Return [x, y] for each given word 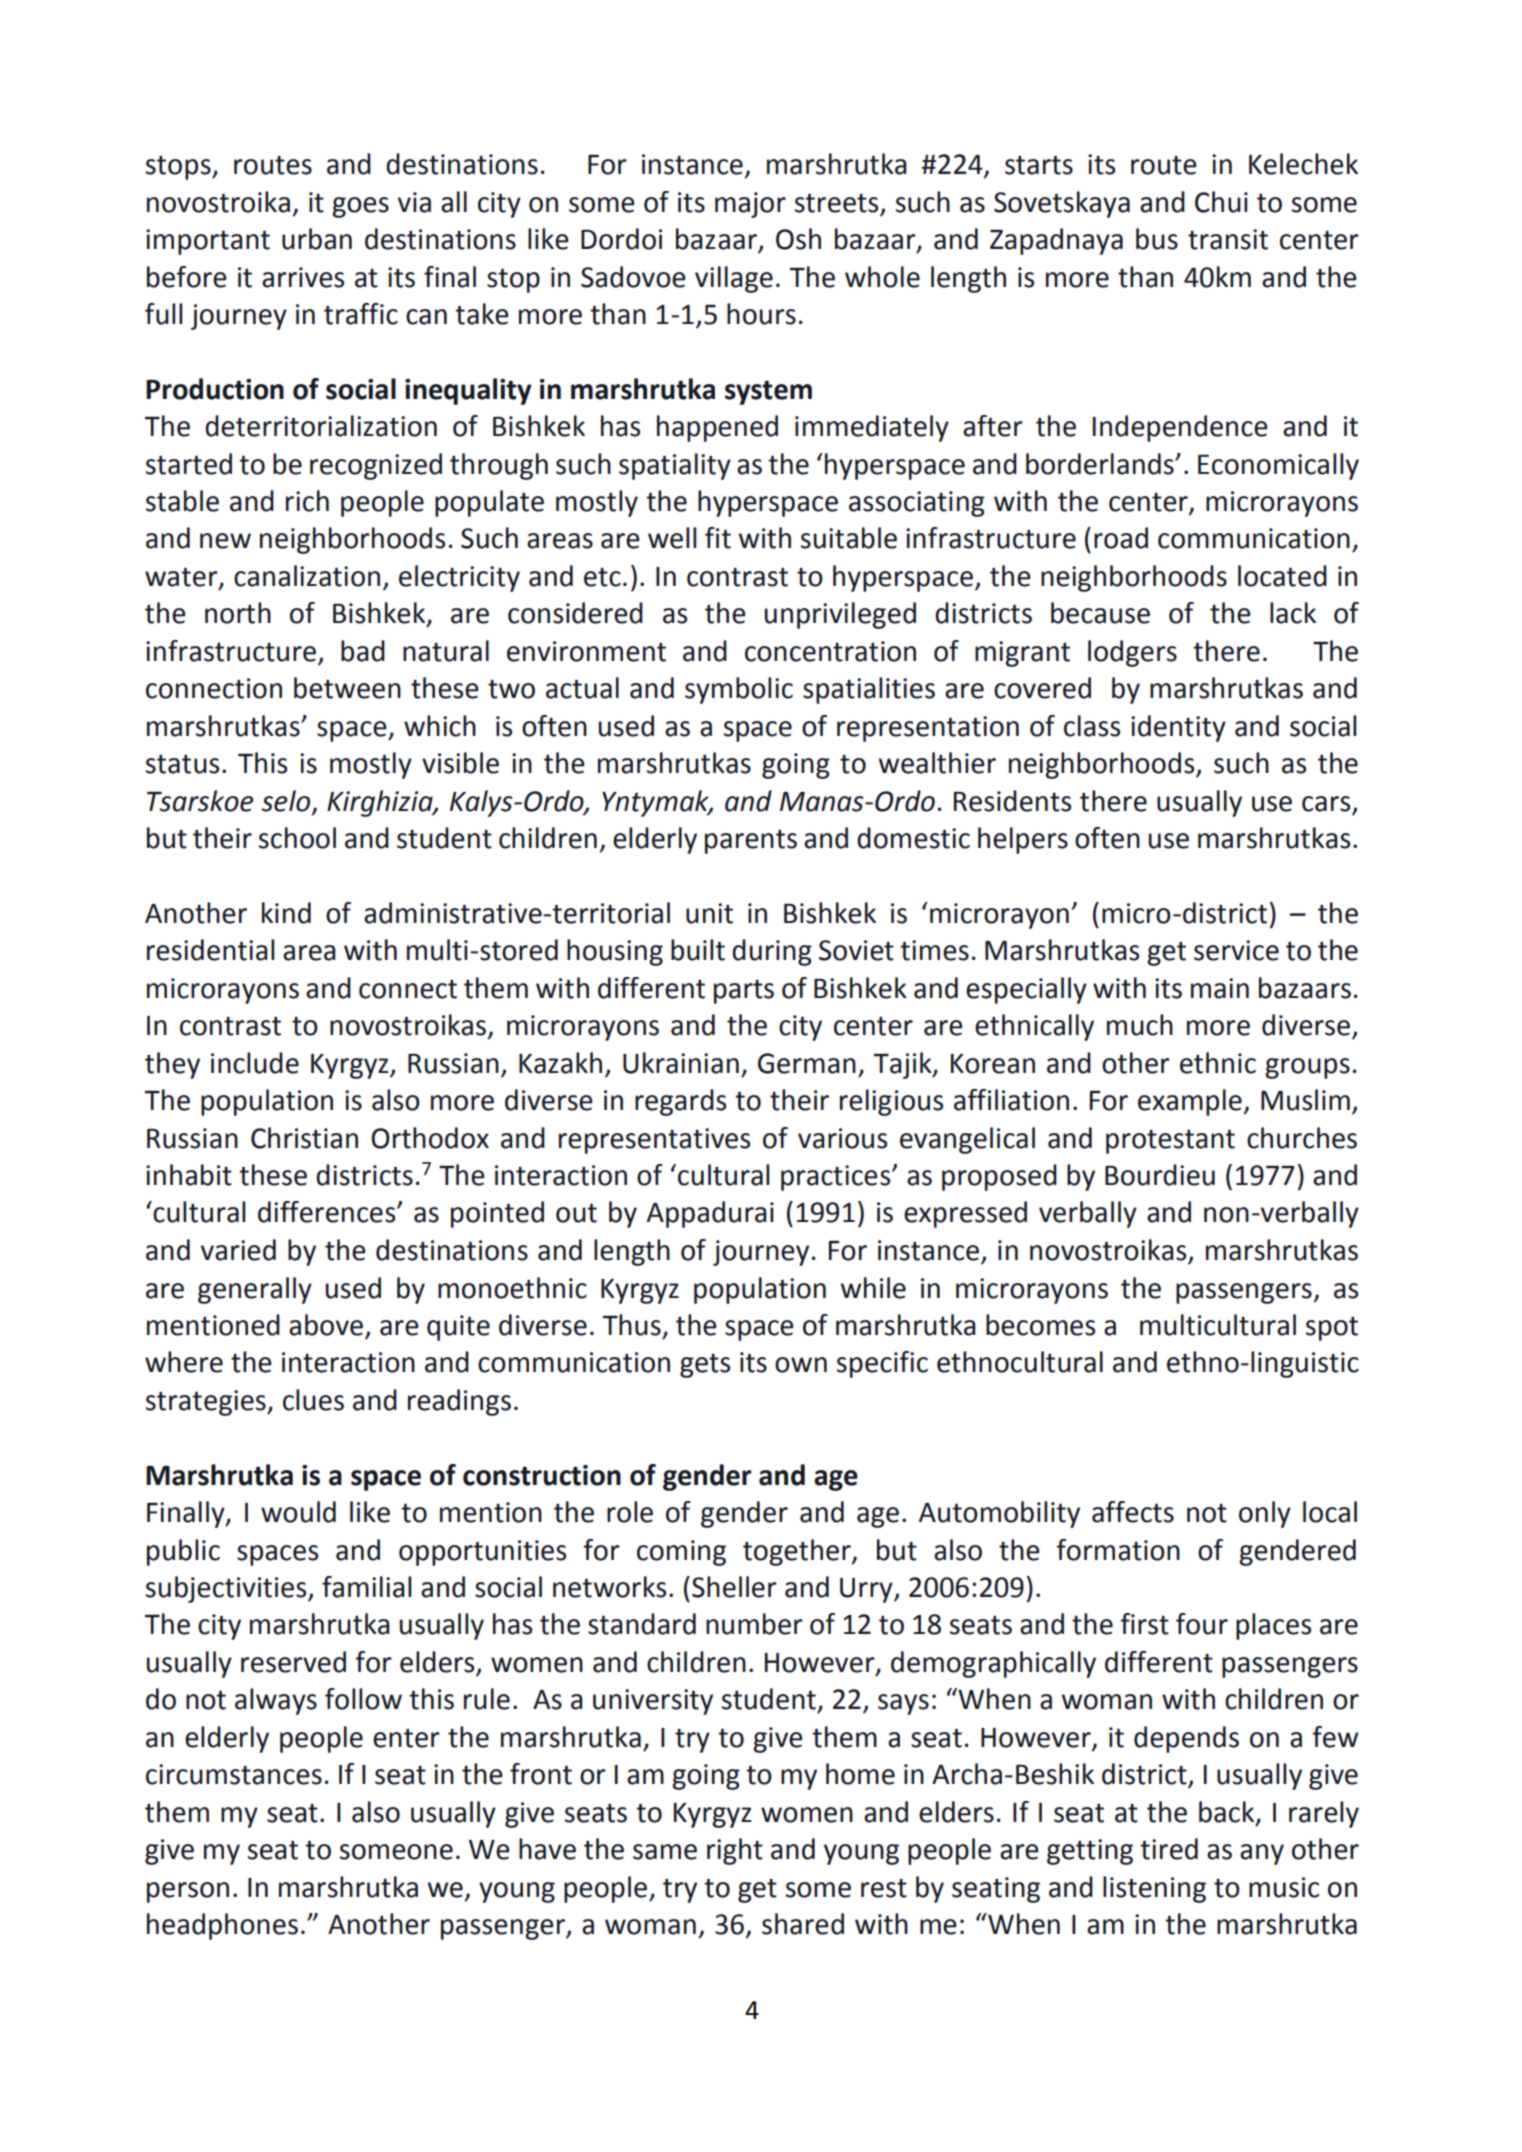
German [807, 1063]
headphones [222, 1926]
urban [317, 239]
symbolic [739, 690]
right [735, 1851]
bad [363, 651]
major [750, 205]
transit [1228, 239]
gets [705, 1366]
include [255, 1063]
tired [1169, 1849]
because [1100, 613]
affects [1133, 1512]
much [1140, 1025]
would [298, 1512]
